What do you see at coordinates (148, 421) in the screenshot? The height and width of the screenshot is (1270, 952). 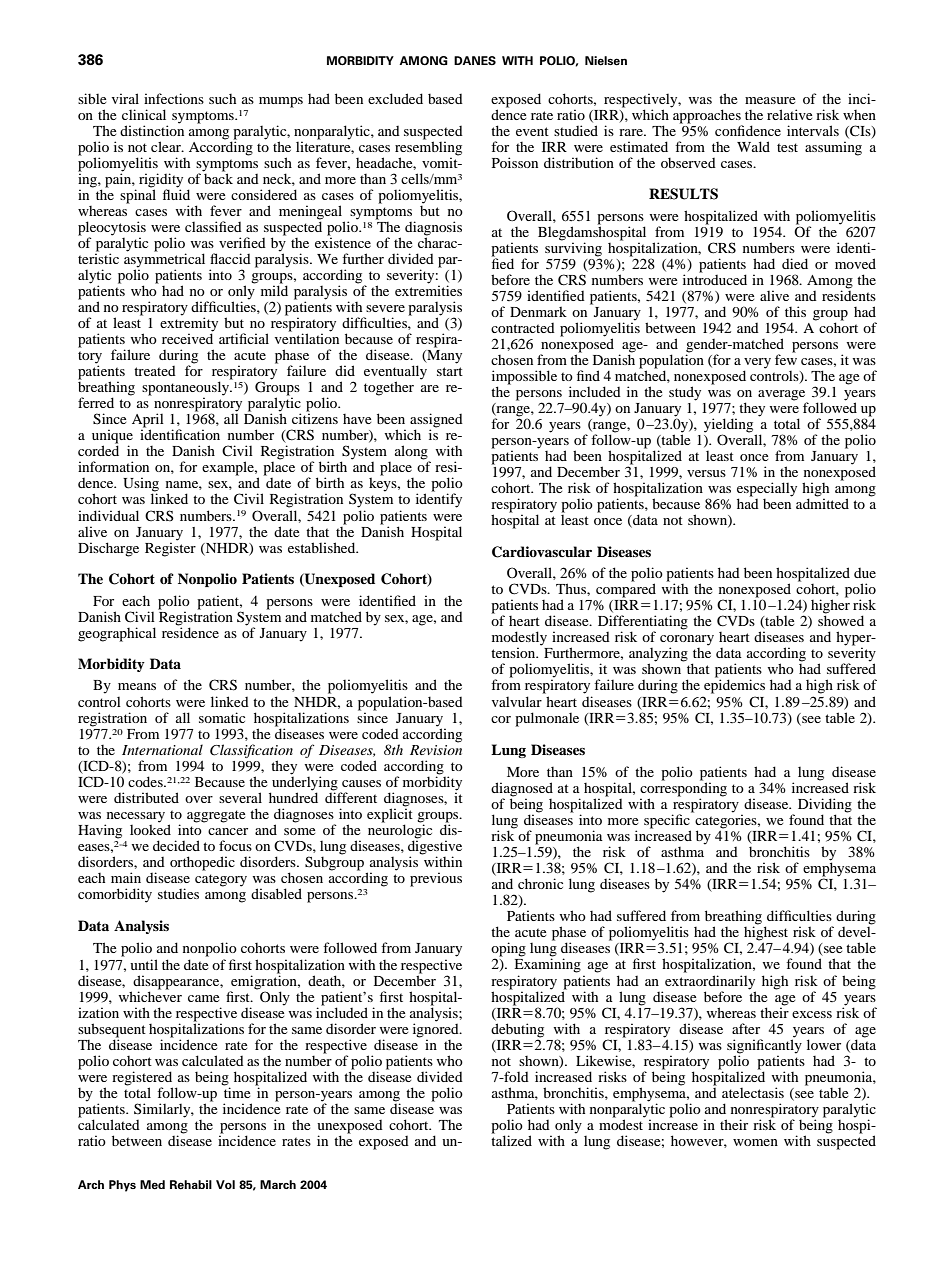 I see `April` at bounding box center [148, 421].
